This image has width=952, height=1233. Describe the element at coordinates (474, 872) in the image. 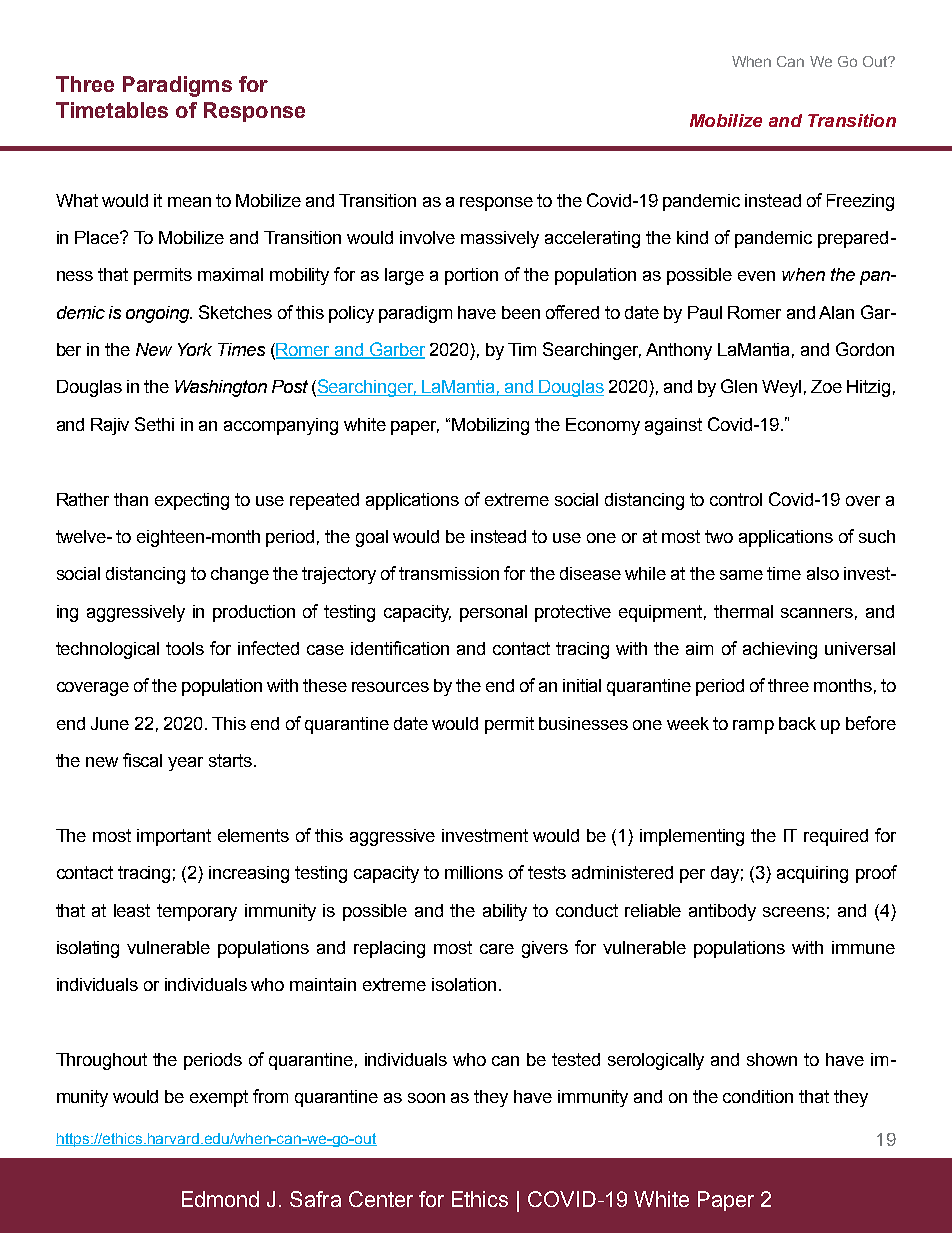

I see `millions` at that location.
